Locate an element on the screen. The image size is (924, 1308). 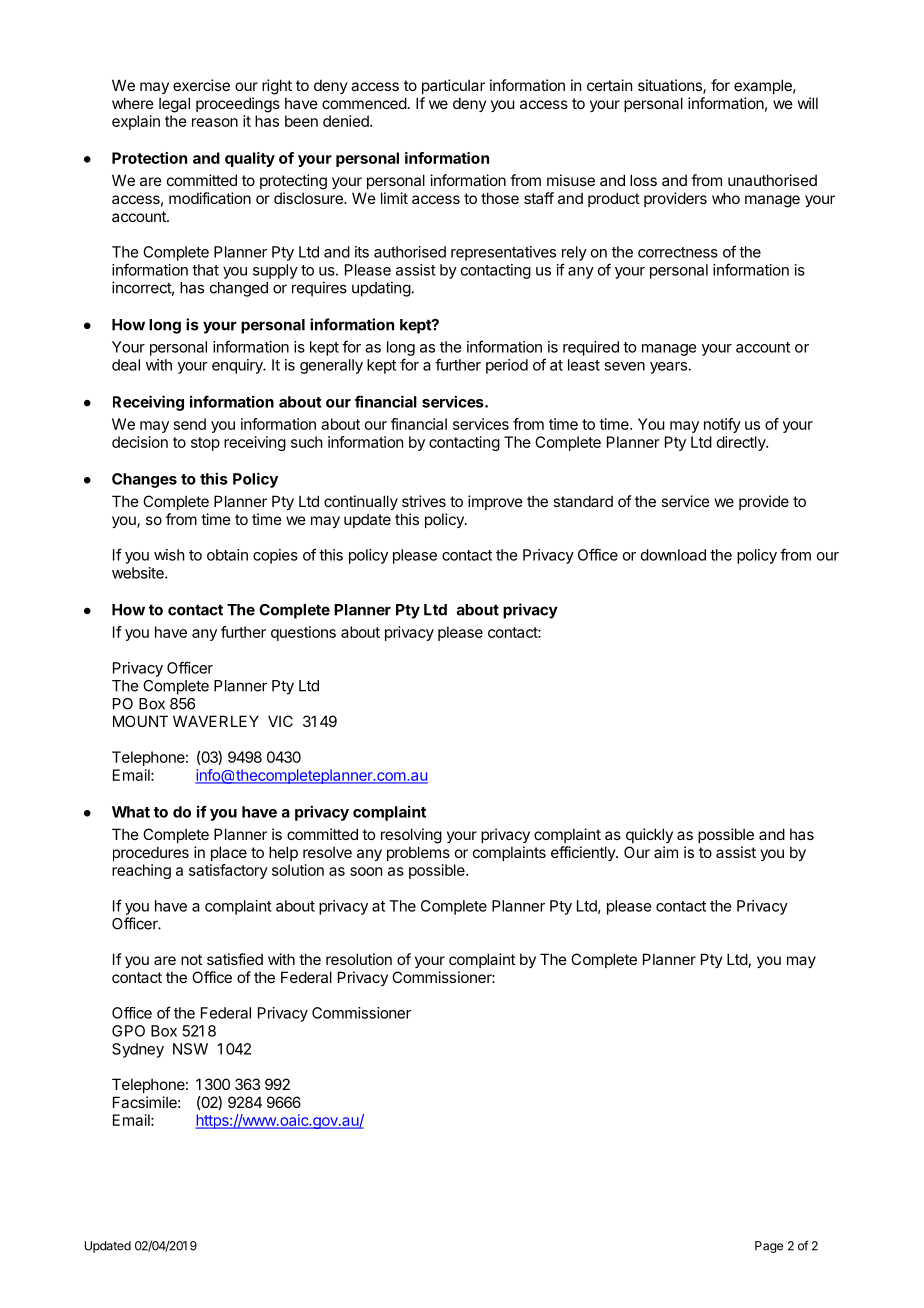
problems is located at coordinates (418, 853).
